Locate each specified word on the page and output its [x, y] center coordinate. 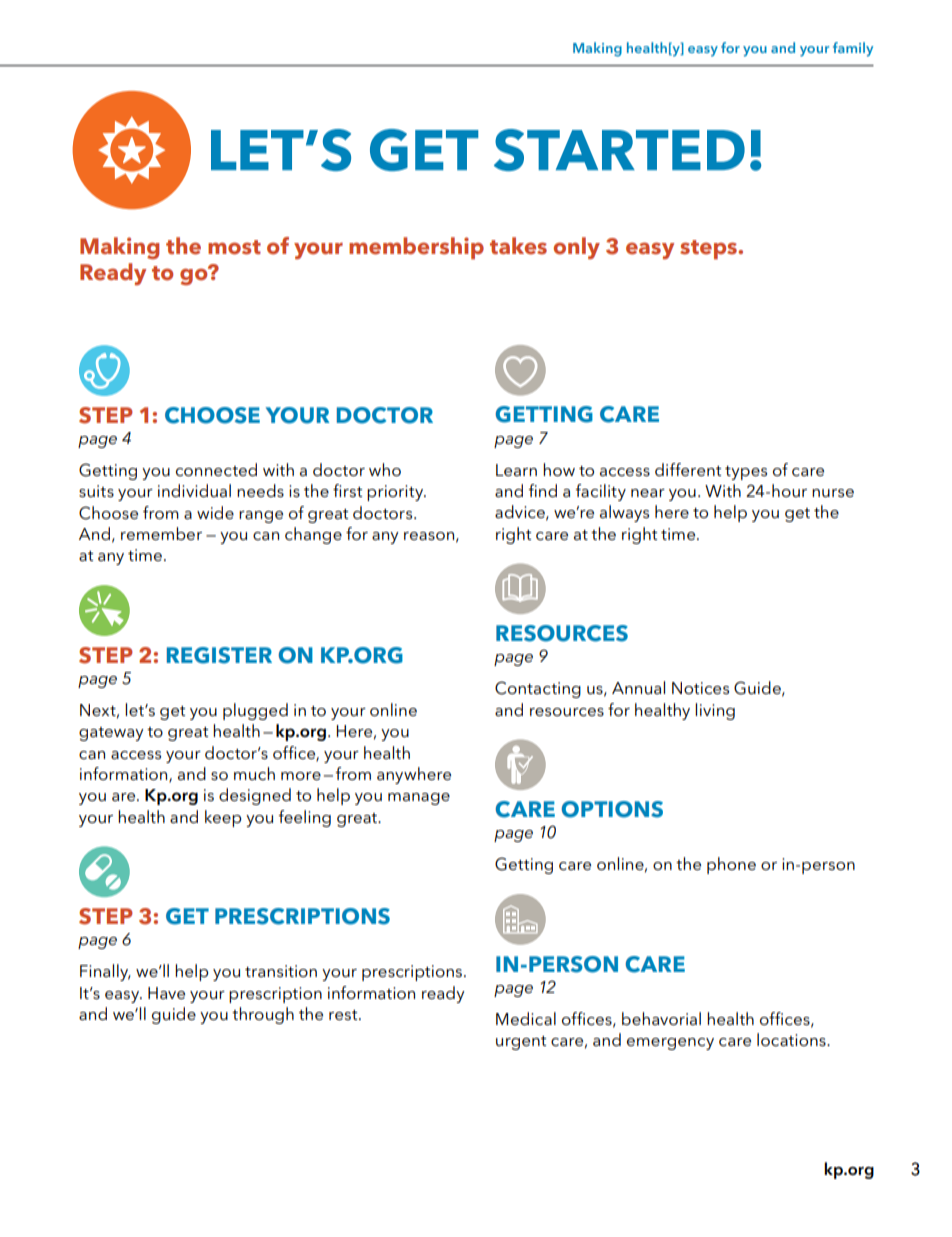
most [234, 247]
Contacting [538, 689]
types [746, 473]
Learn [516, 470]
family [853, 49]
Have [166, 993]
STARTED [619, 150]
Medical [526, 1019]
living [715, 711]
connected [216, 470]
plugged [255, 711]
